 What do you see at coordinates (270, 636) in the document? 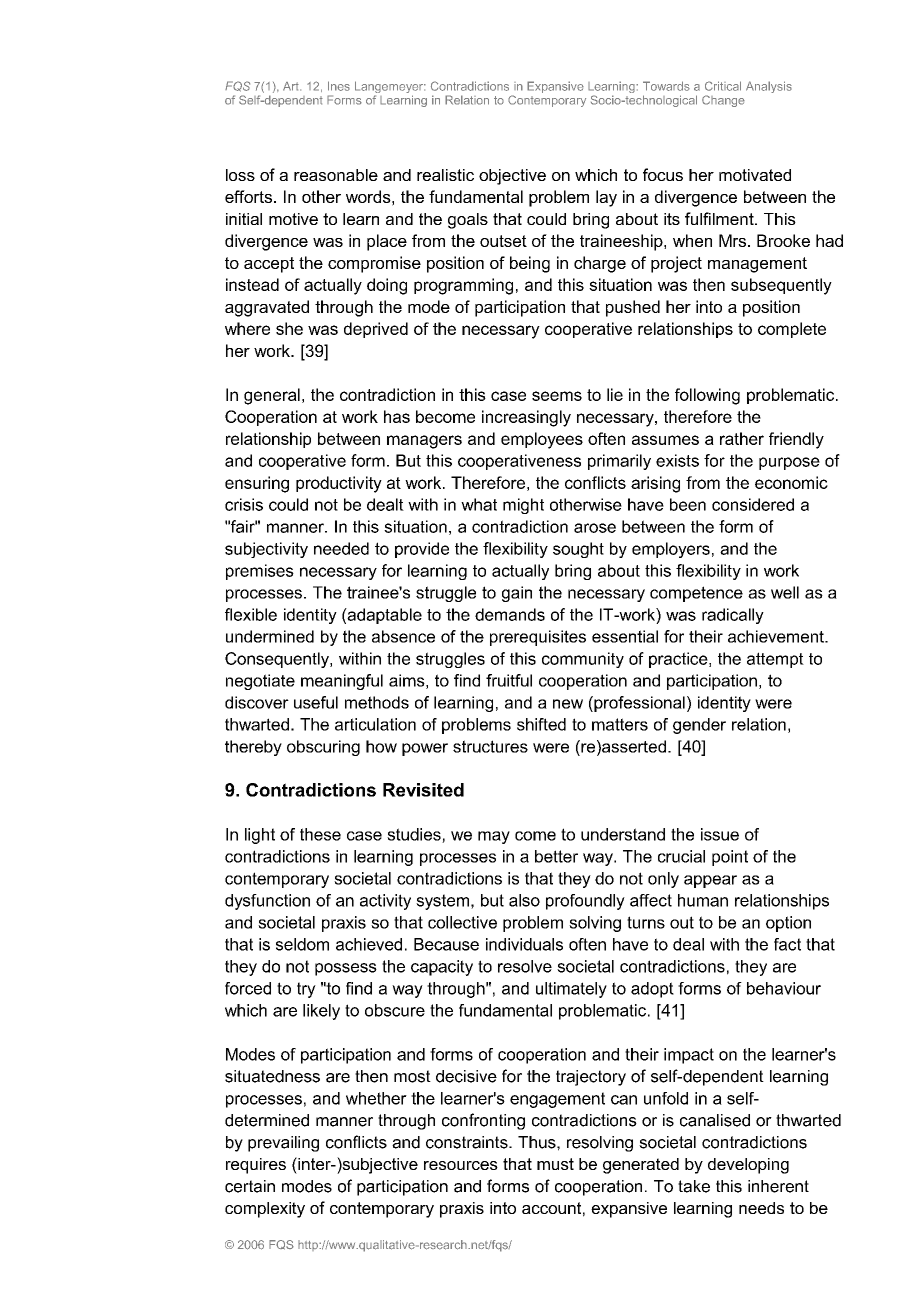
I see `undermined` at bounding box center [270, 636].
